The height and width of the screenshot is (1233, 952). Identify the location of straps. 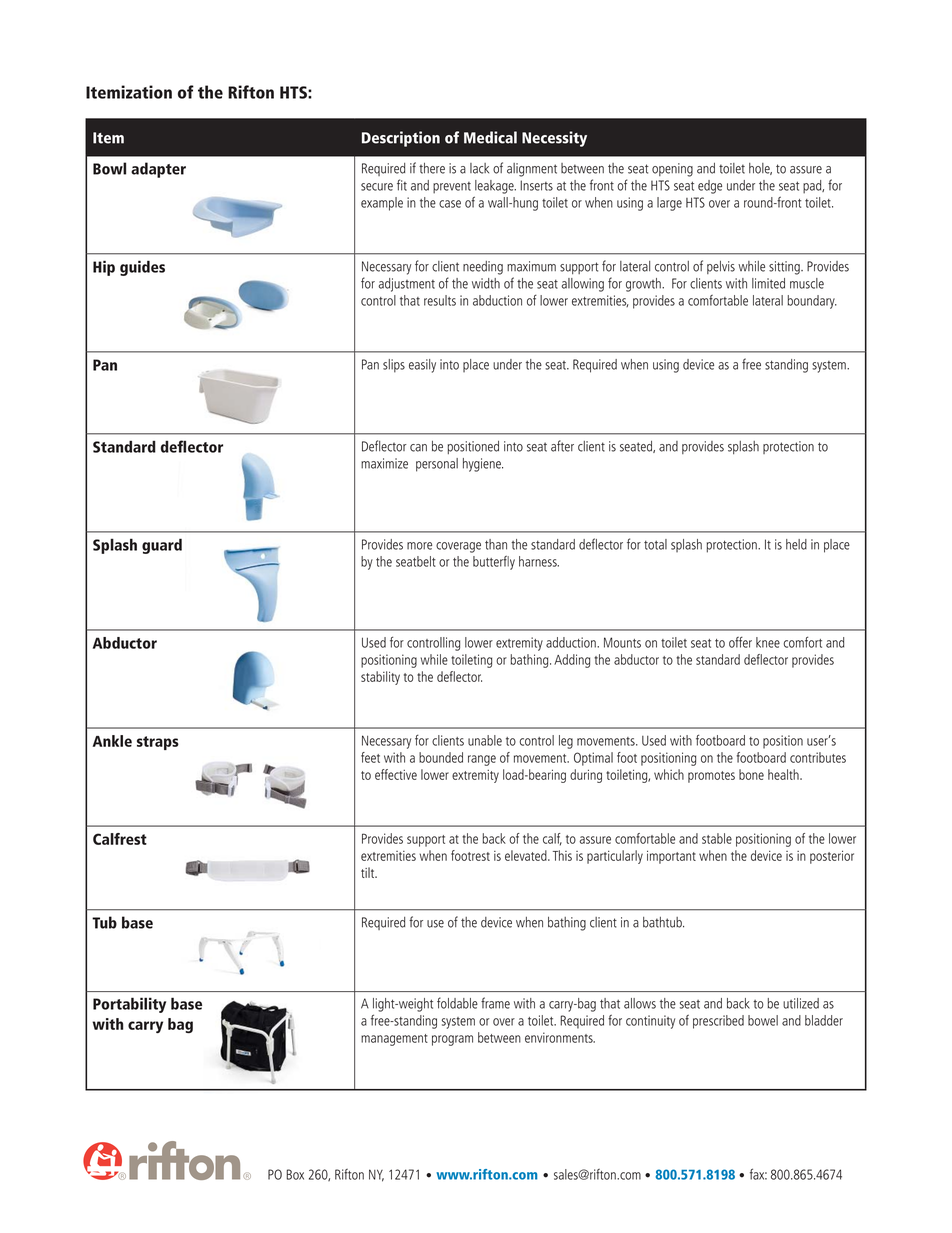
(158, 743).
